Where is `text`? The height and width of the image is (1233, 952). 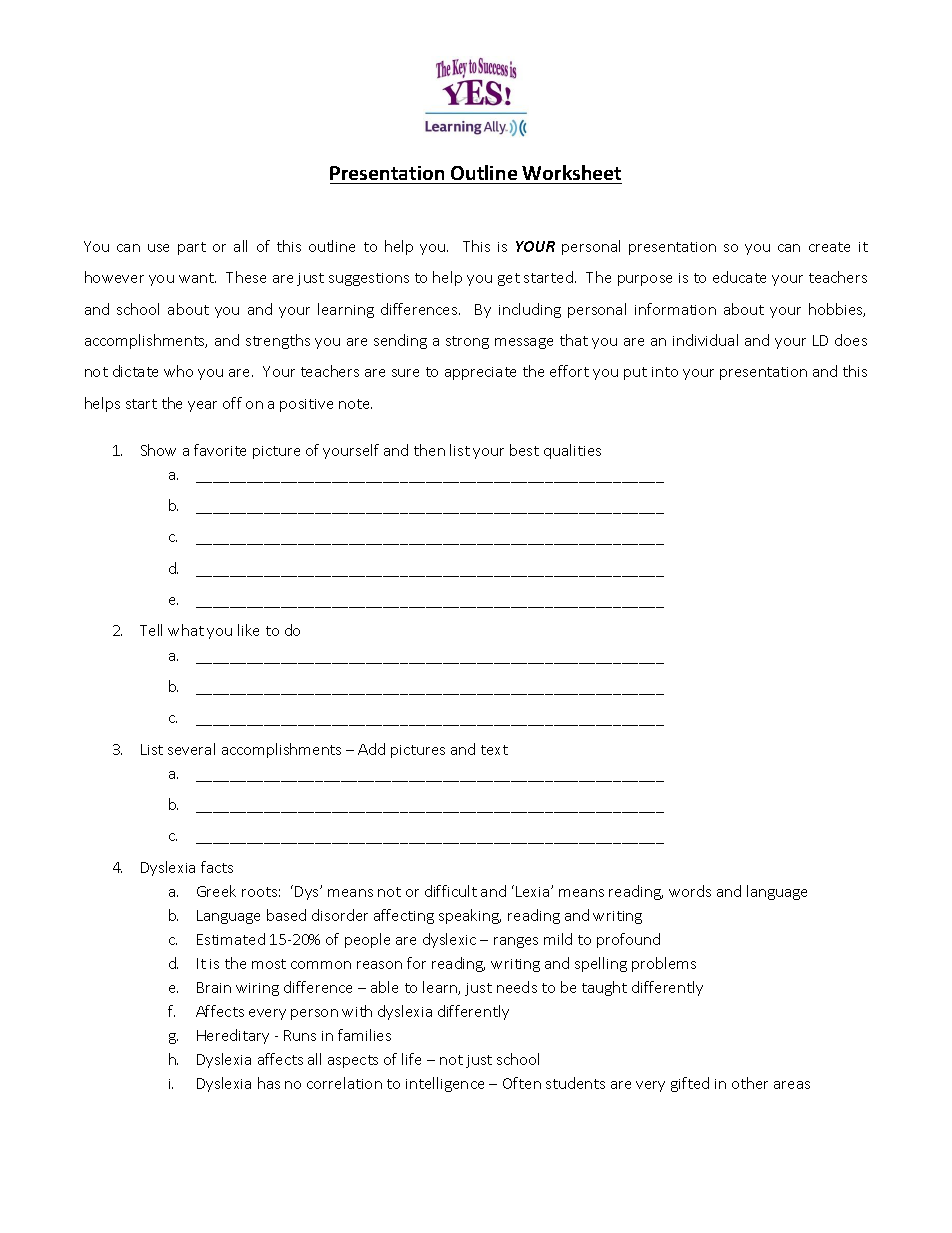
text is located at coordinates (494, 750).
